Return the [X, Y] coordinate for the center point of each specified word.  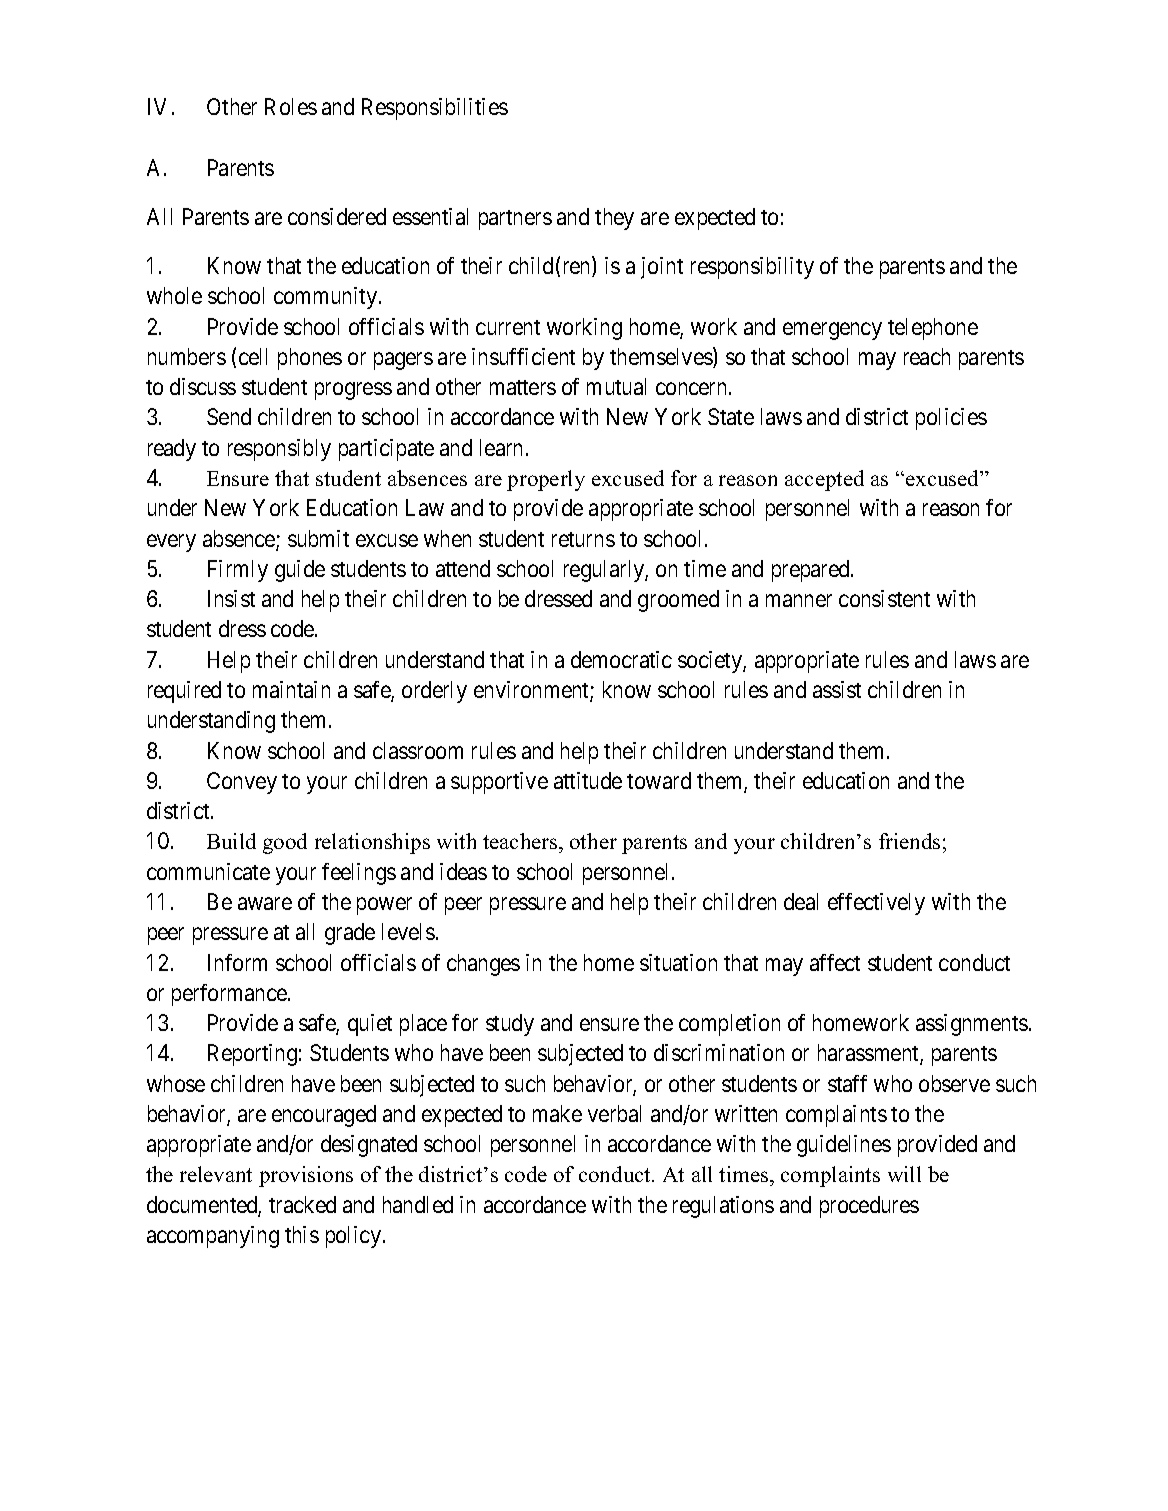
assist [837, 689]
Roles [291, 106]
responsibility [752, 268]
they [614, 219]
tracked [302, 1204]
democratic [621, 659]
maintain [291, 689]
